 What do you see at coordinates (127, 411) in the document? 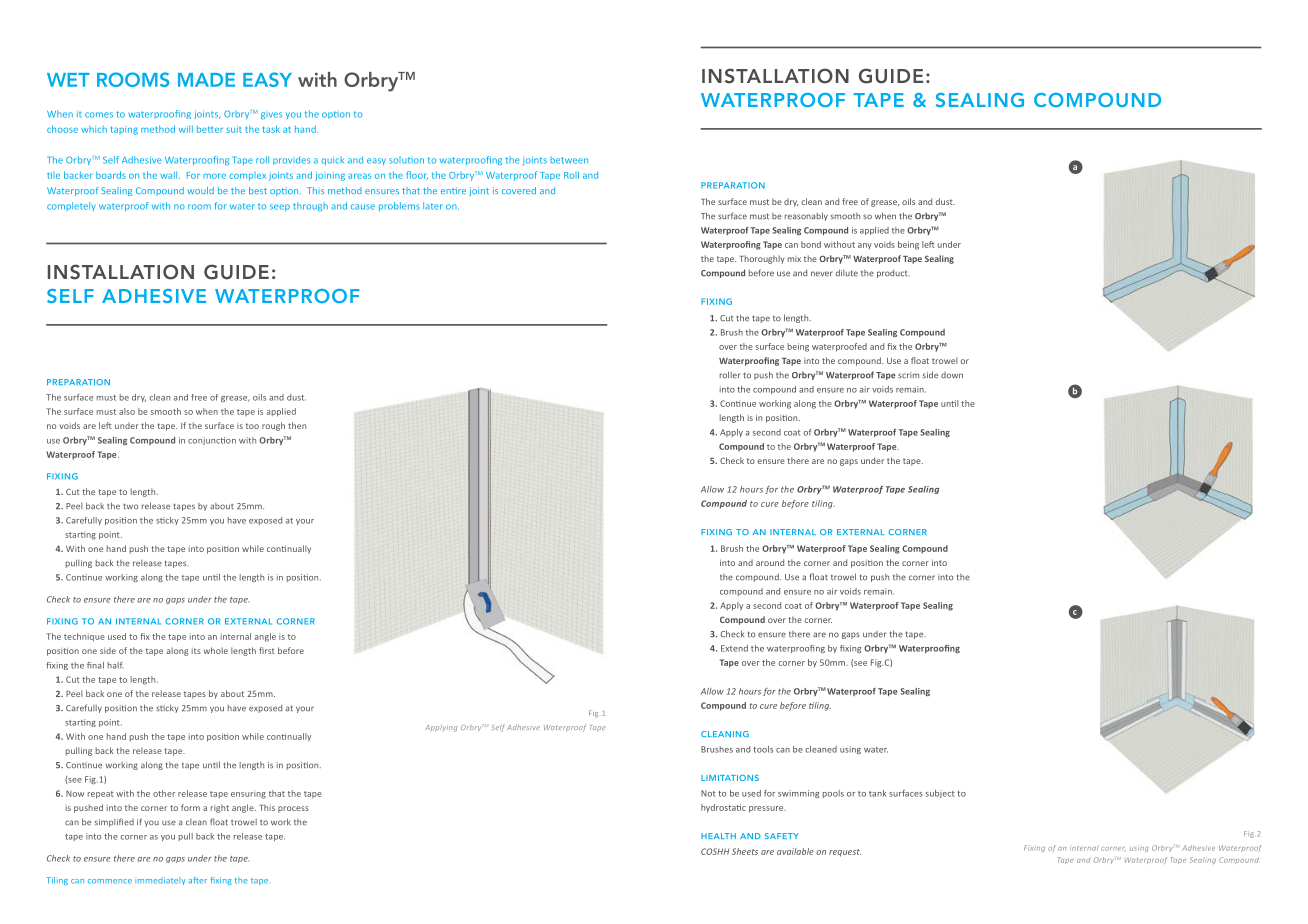
I see `also` at bounding box center [127, 411].
